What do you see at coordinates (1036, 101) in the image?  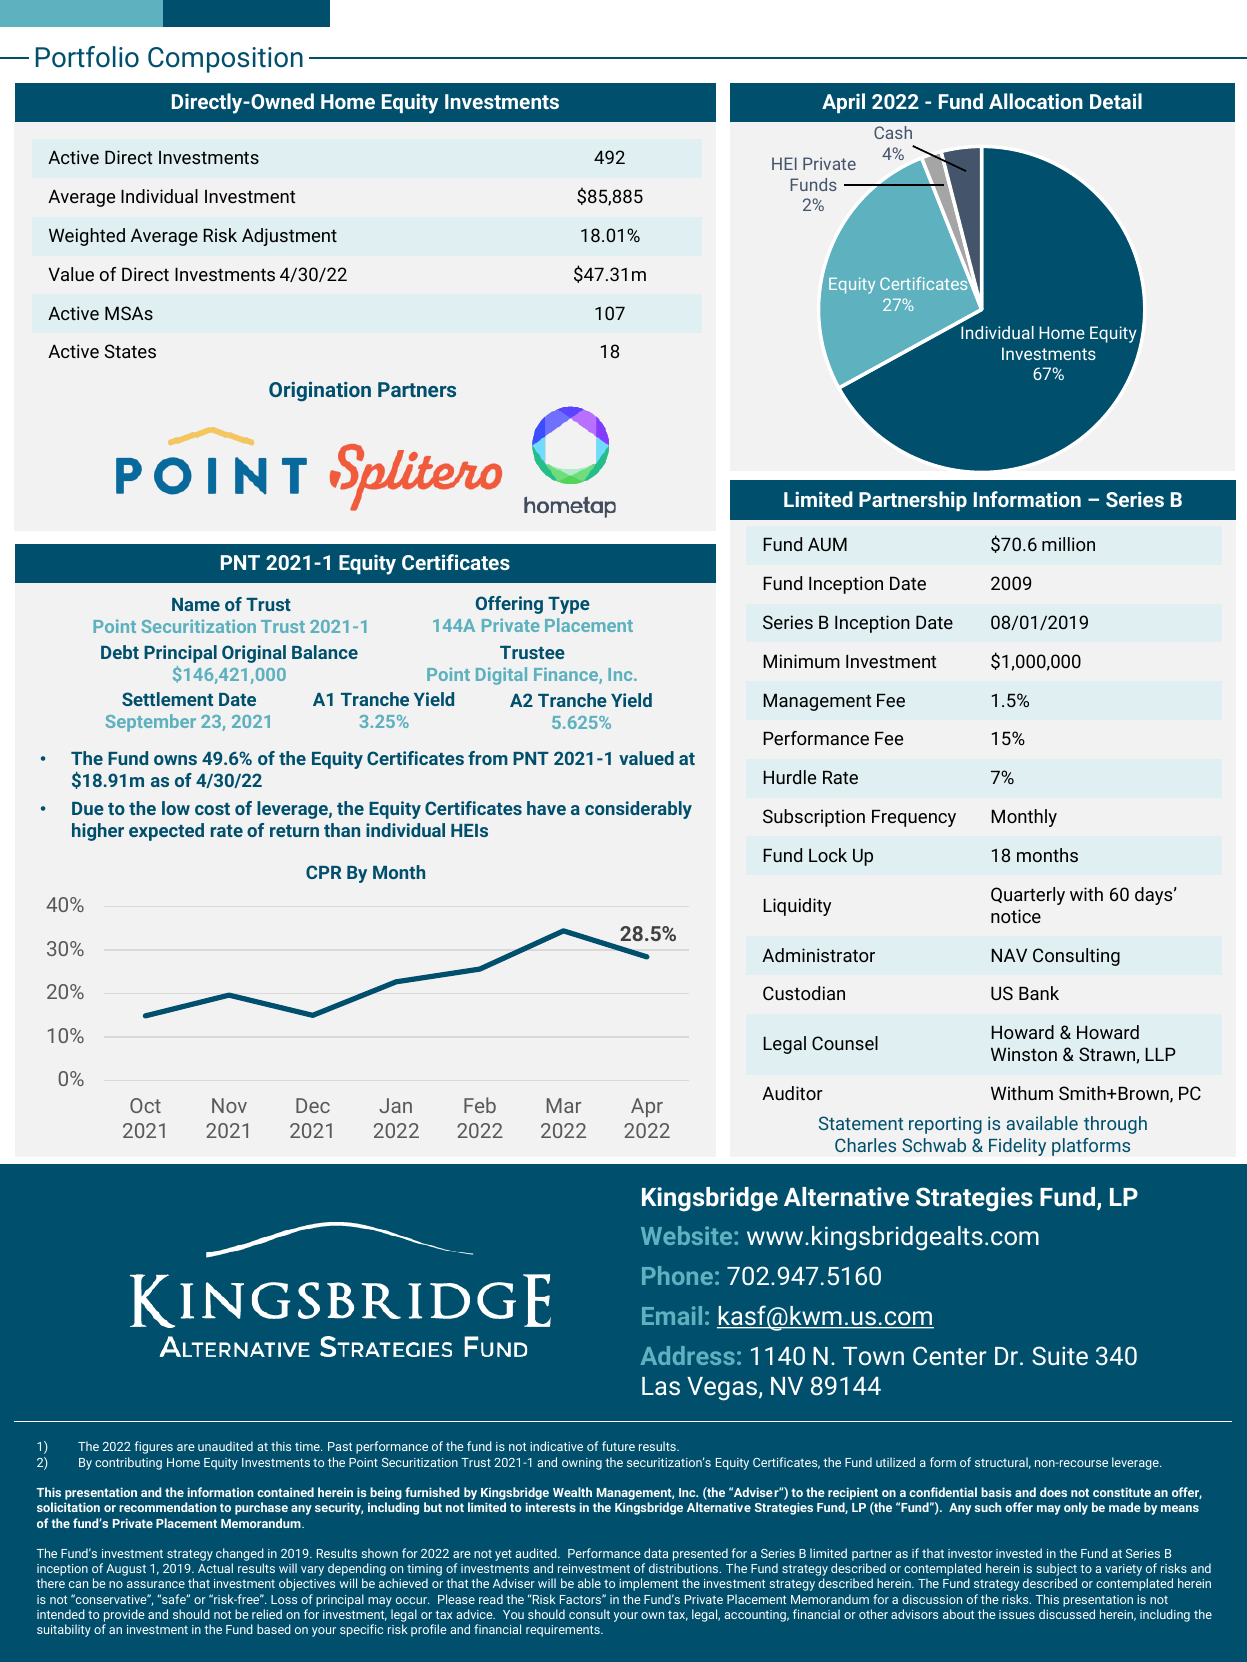 I see `Allocation` at bounding box center [1036, 101].
